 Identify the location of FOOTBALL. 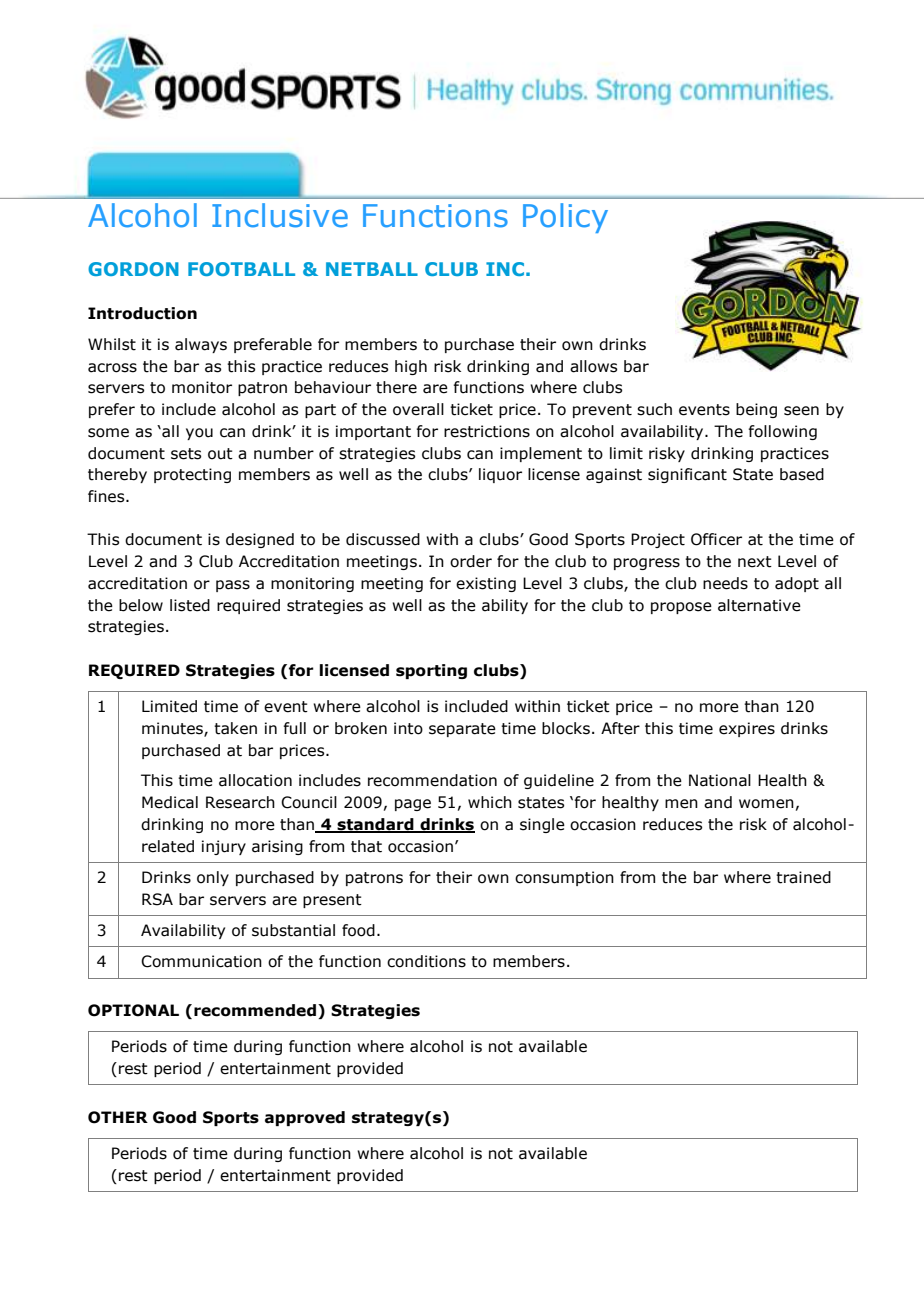
(241, 269).
